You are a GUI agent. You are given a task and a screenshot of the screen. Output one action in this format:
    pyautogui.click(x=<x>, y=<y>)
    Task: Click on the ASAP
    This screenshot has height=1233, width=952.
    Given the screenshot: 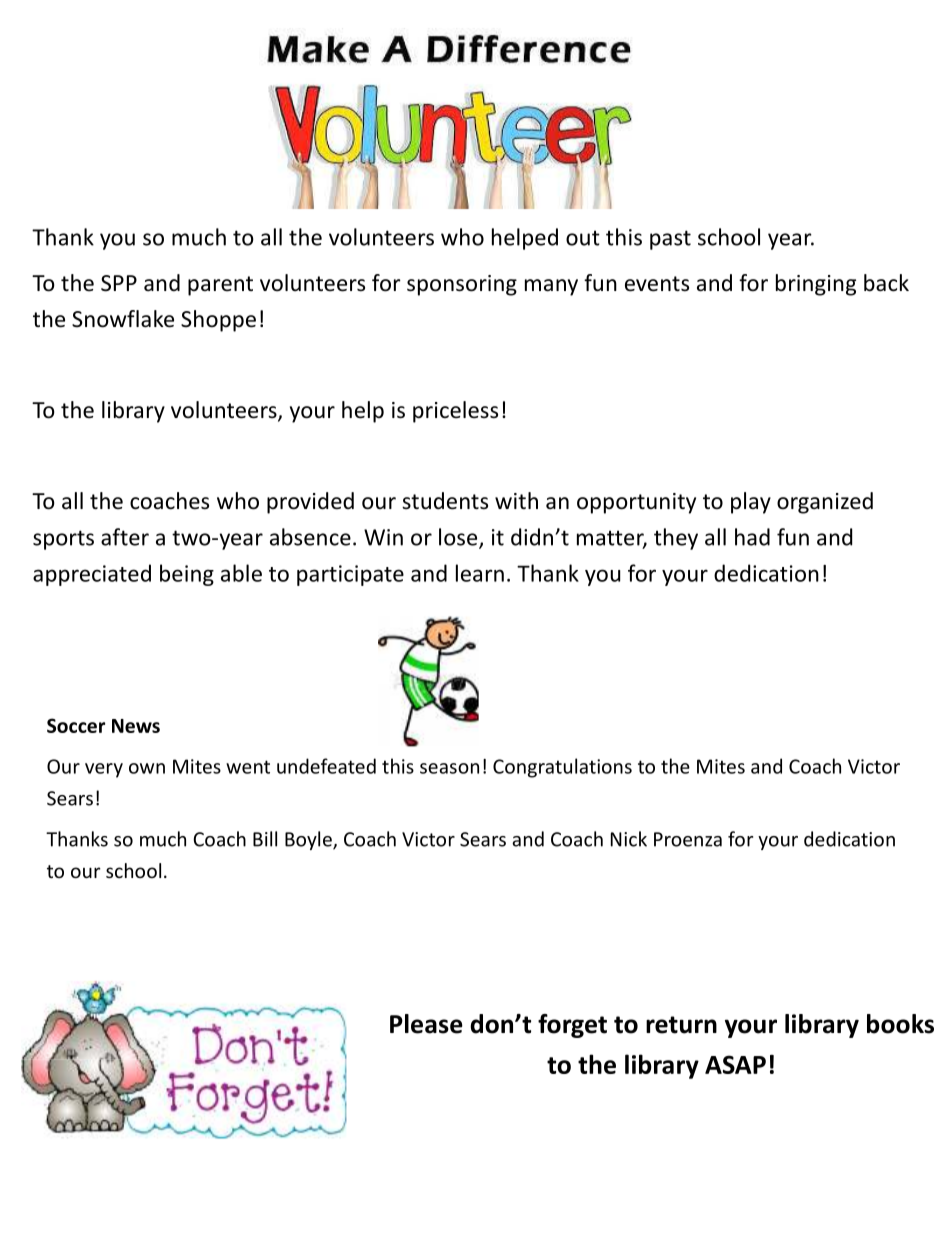 What is the action you would take?
    pyautogui.click(x=735, y=1064)
